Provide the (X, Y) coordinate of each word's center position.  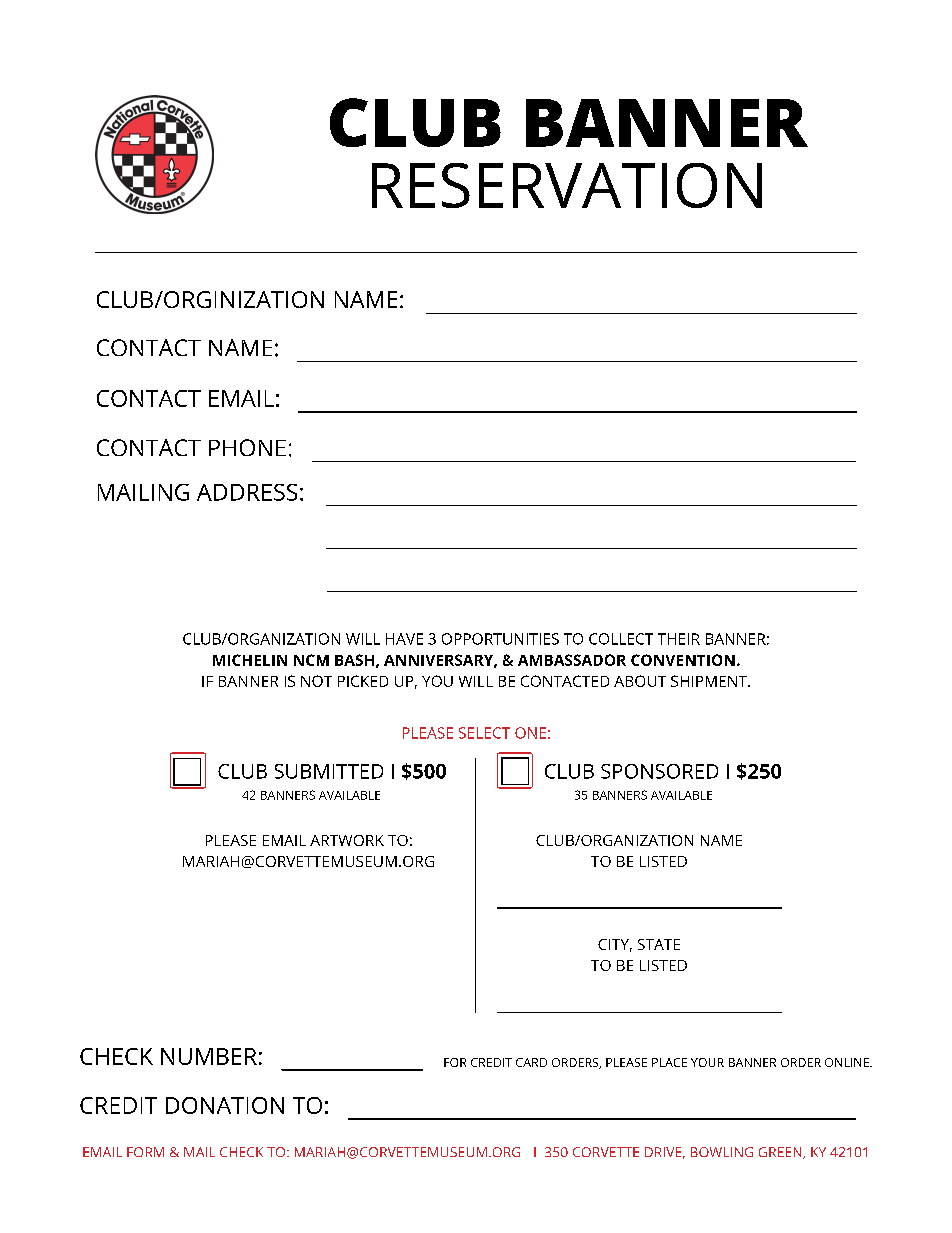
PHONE (247, 447)
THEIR (679, 639)
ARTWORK (347, 840)
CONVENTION (683, 660)
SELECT (484, 733)
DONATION (225, 1105)
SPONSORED (659, 771)
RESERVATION (567, 185)
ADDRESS (247, 492)
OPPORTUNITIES (500, 639)
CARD (531, 1062)
